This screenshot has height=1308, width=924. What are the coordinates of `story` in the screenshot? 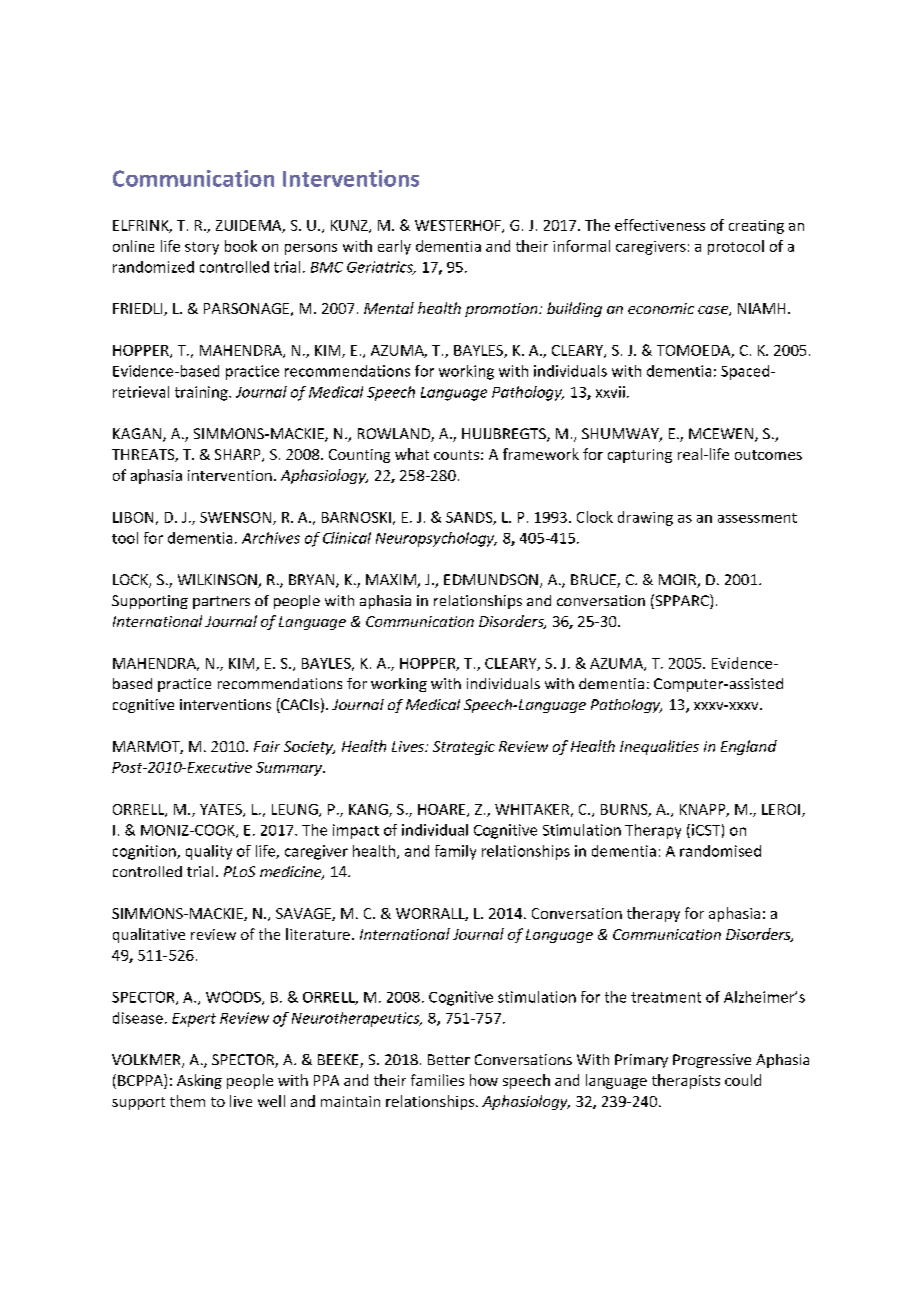 It's located at (202, 248).
